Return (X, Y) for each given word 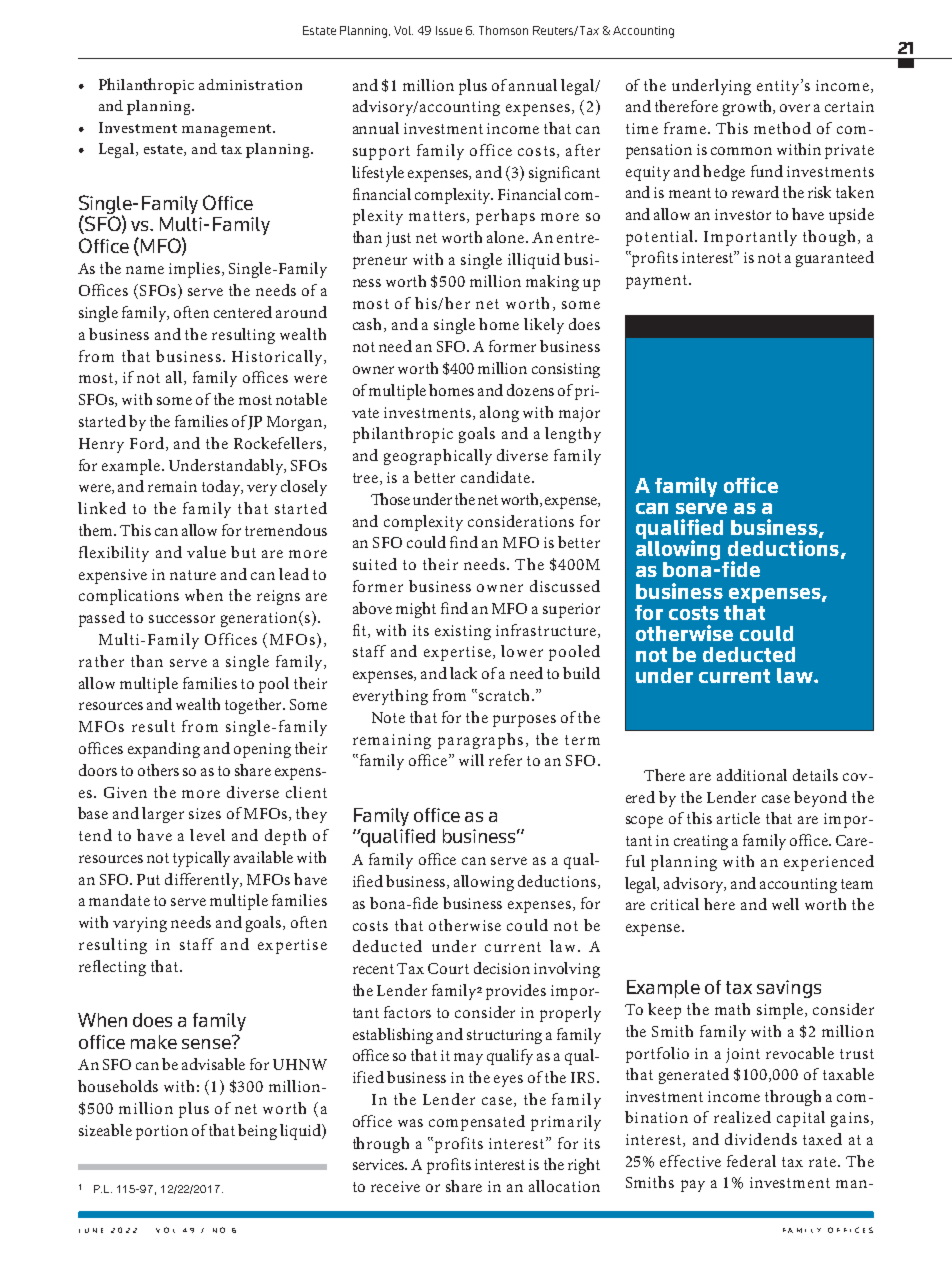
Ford (147, 443)
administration (250, 84)
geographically (438, 457)
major (579, 414)
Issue (449, 30)
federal (751, 1161)
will (471, 760)
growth (749, 108)
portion (162, 1132)
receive (395, 1186)
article (738, 818)
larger (163, 815)
